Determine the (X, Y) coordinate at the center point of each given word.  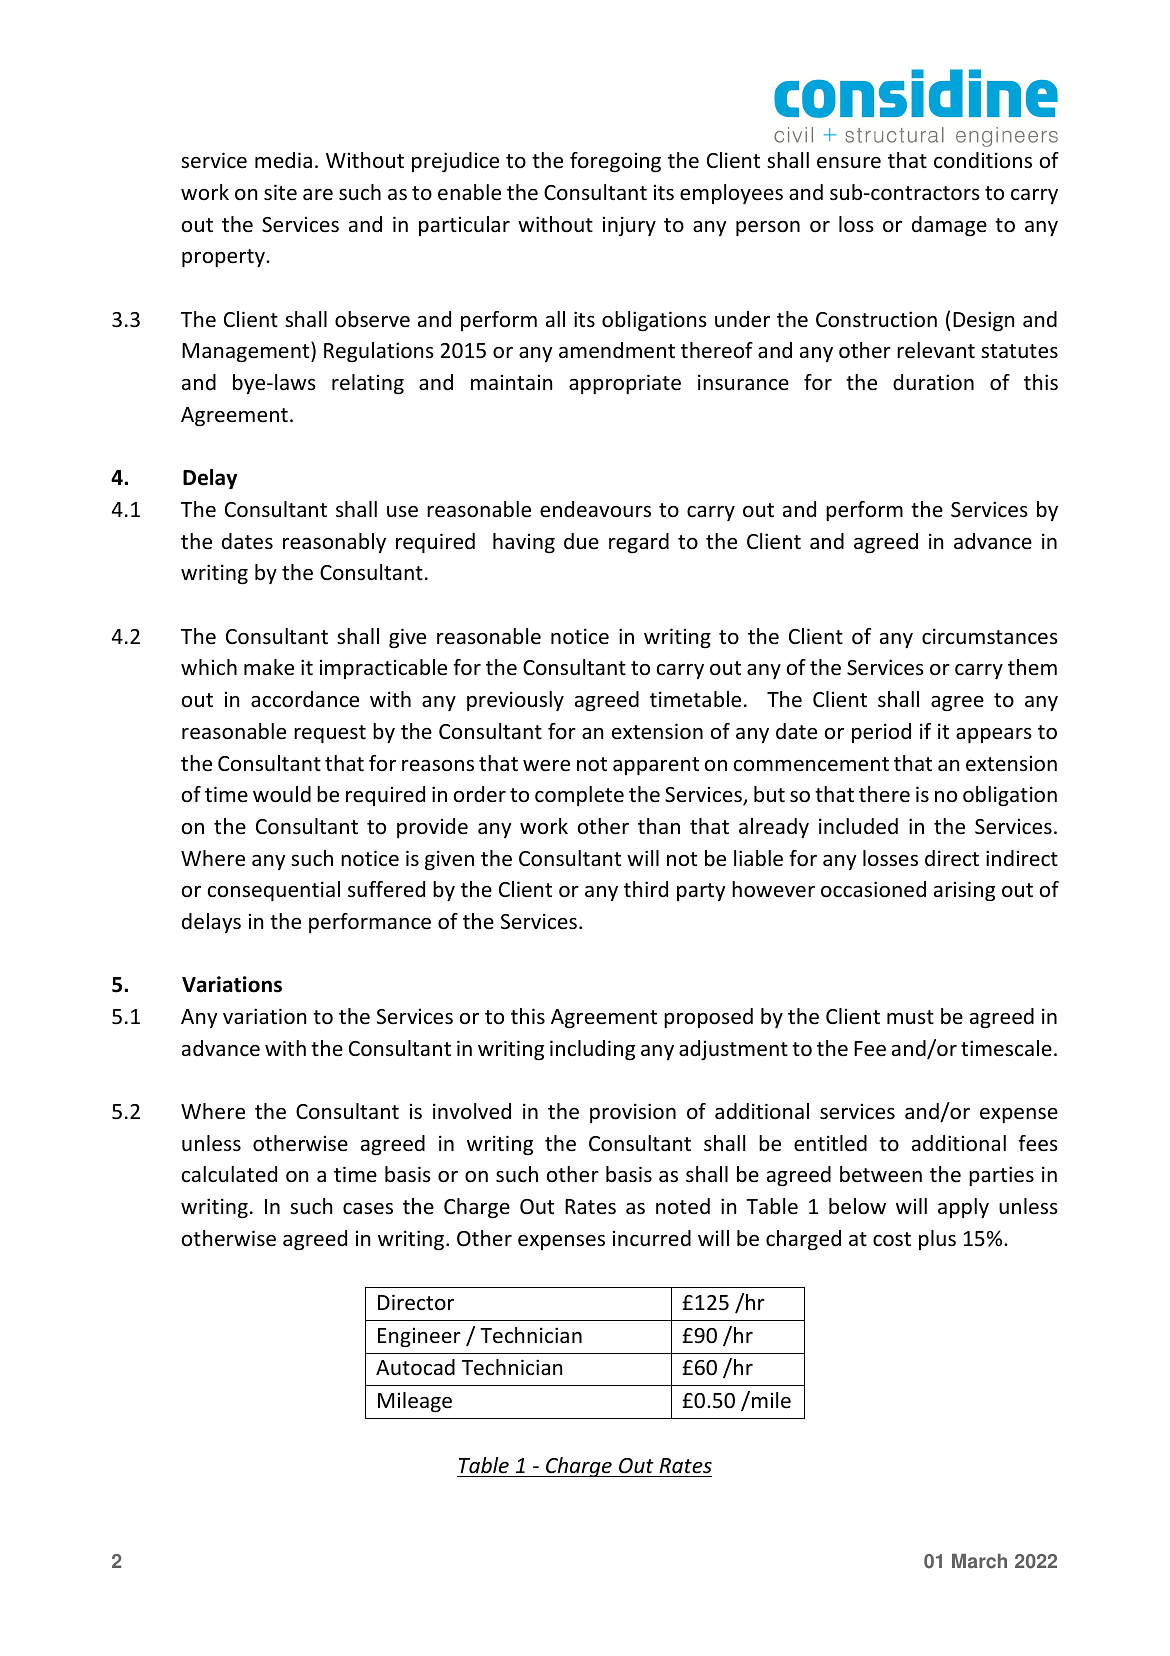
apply (963, 1208)
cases (368, 1209)
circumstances (990, 636)
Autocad (415, 1367)
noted (683, 1206)
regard (639, 543)
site (280, 192)
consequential (274, 891)
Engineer (419, 1337)
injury (629, 226)
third (646, 889)
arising (964, 891)
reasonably (334, 543)
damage (949, 226)
